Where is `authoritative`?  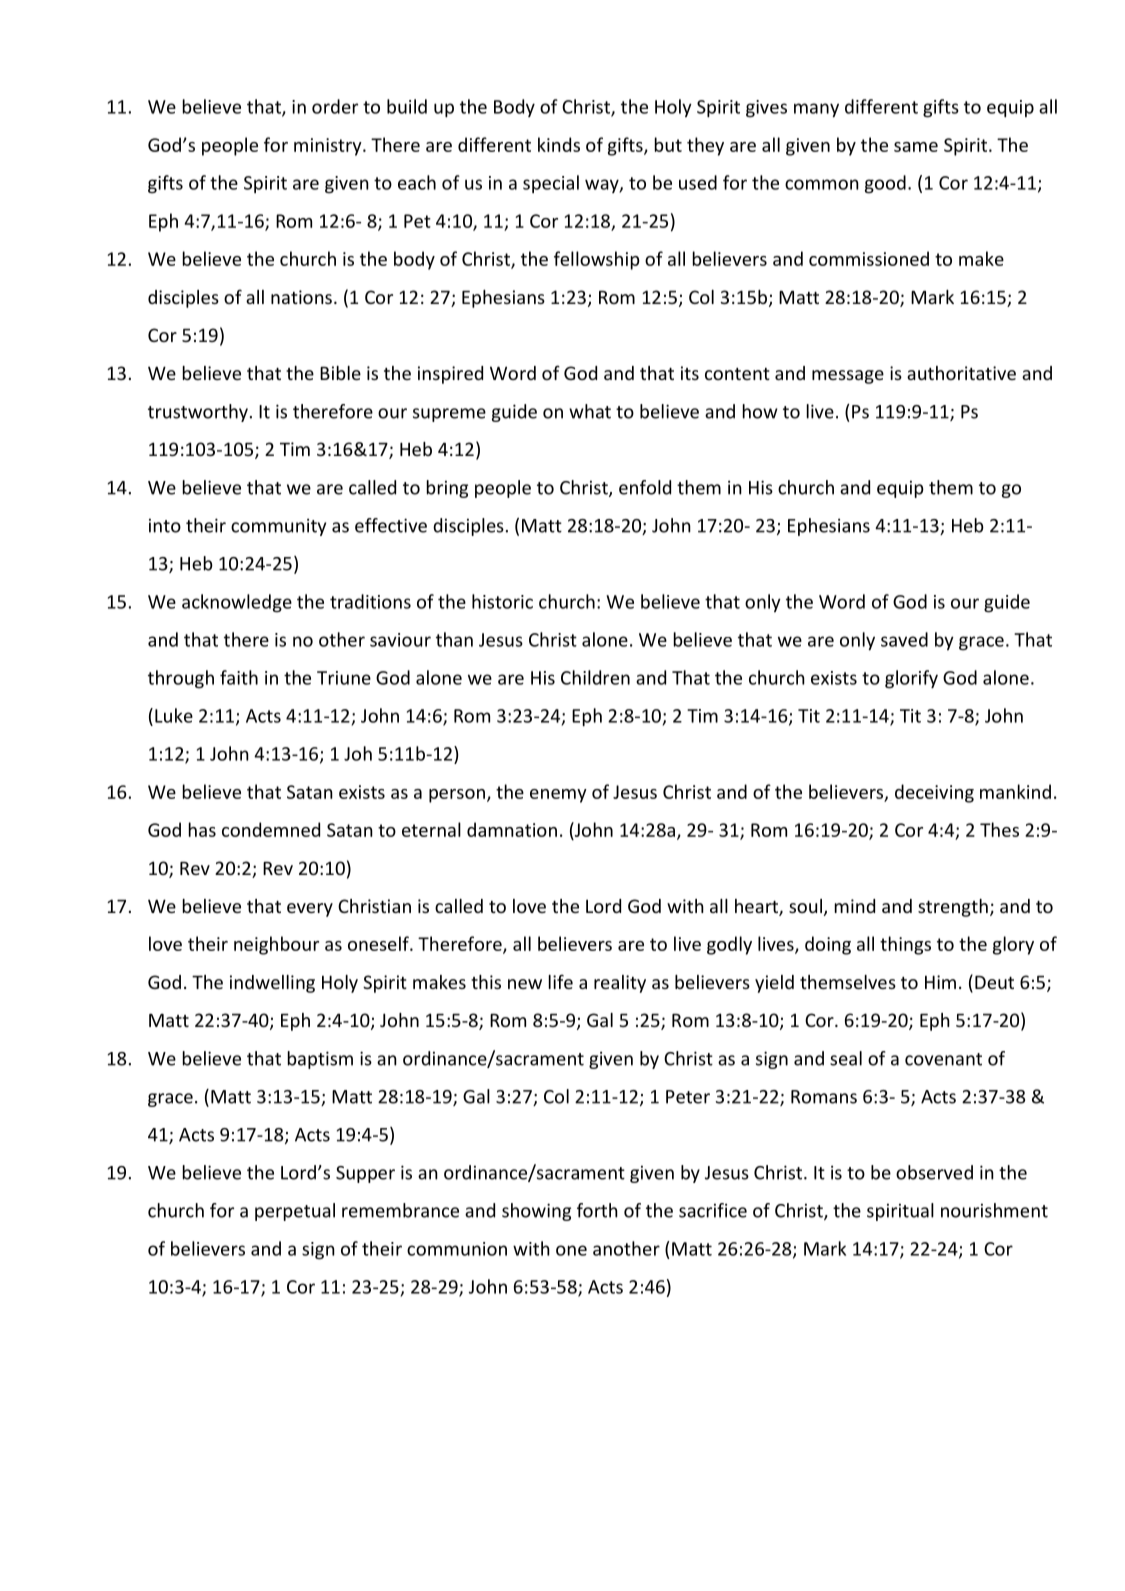
authoritative is located at coordinates (961, 373).
